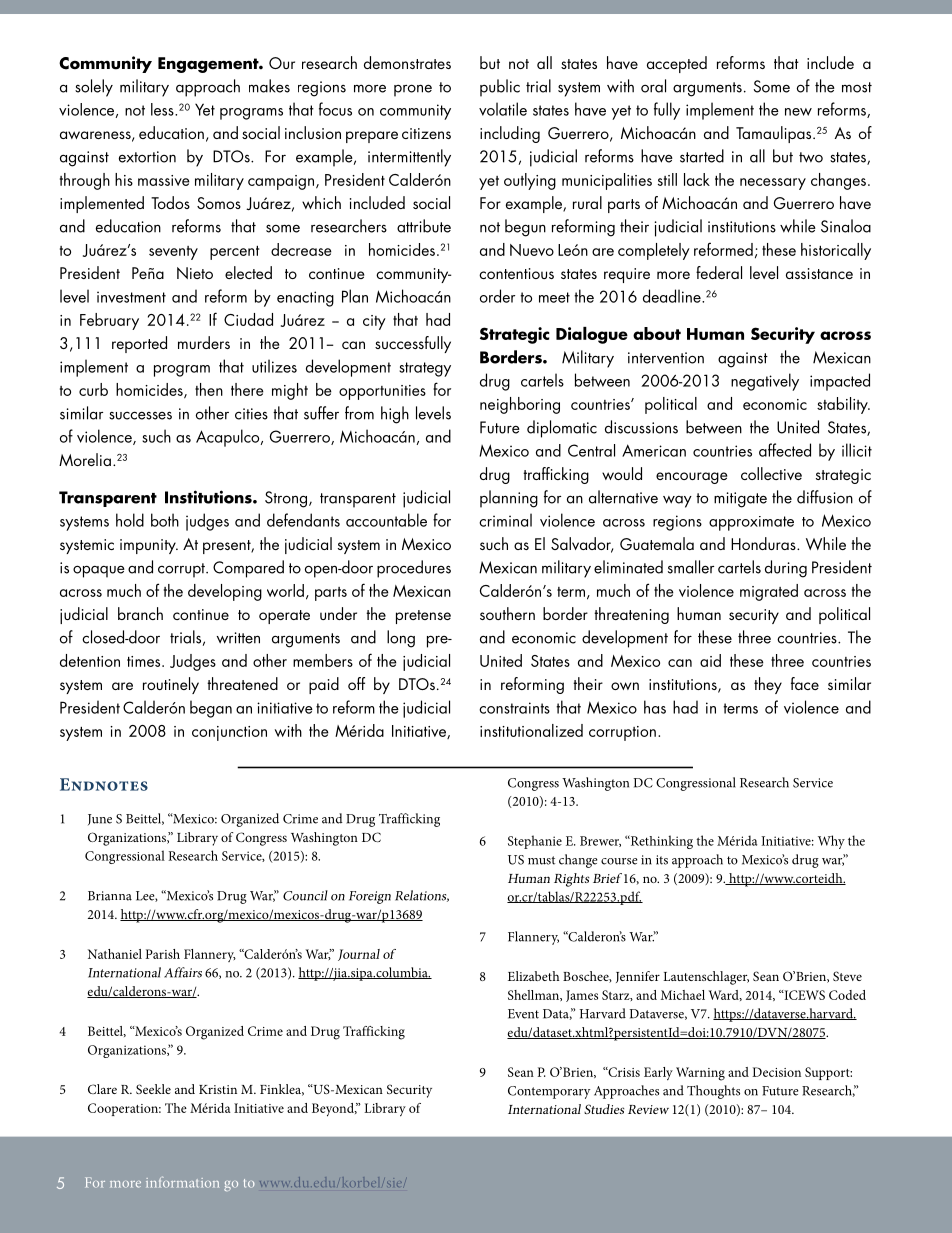  What do you see at coordinates (769, 592) in the screenshot?
I see `migrated` at bounding box center [769, 592].
